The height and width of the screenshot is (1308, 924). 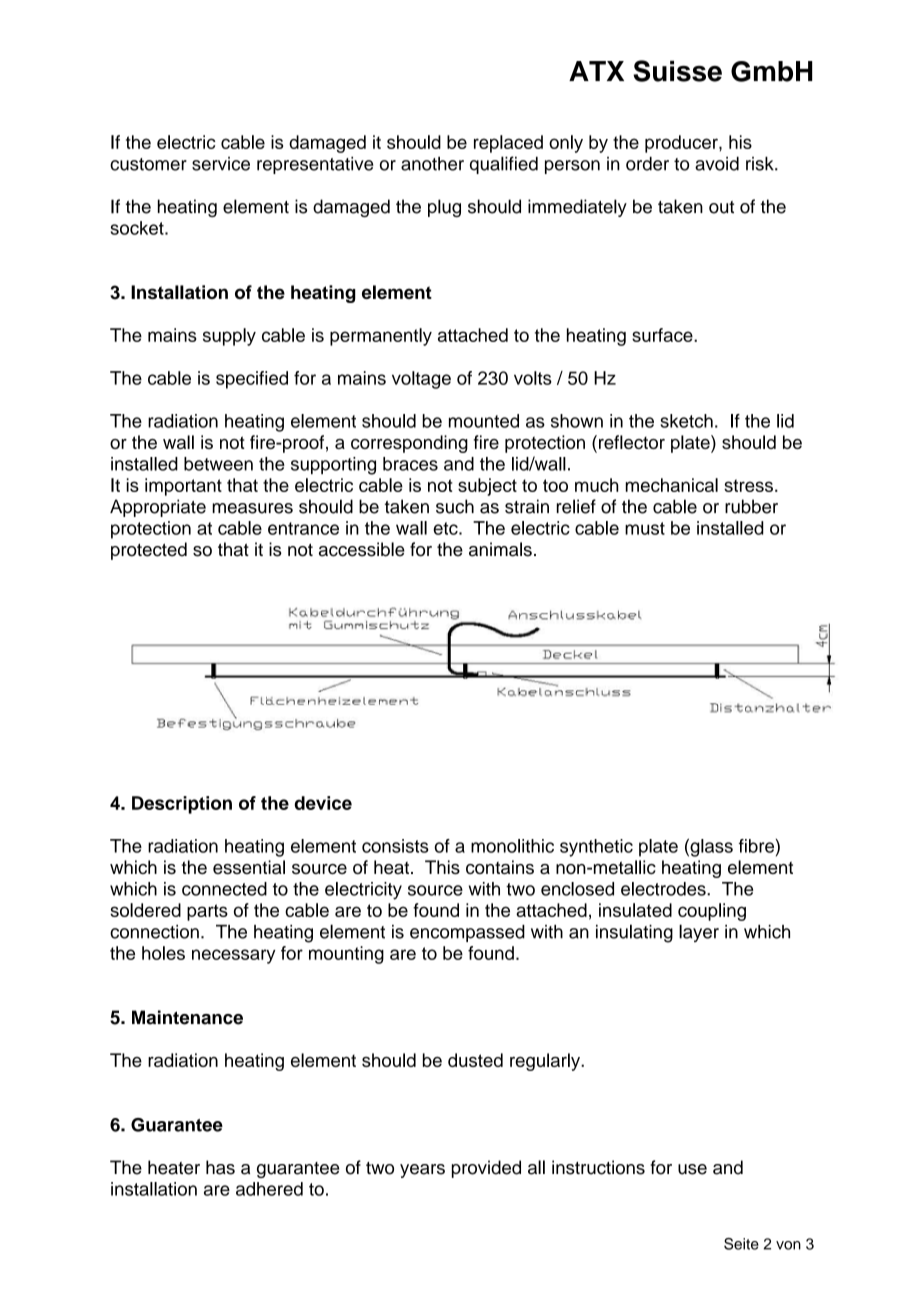 I want to click on encompassed, so click(x=467, y=933).
